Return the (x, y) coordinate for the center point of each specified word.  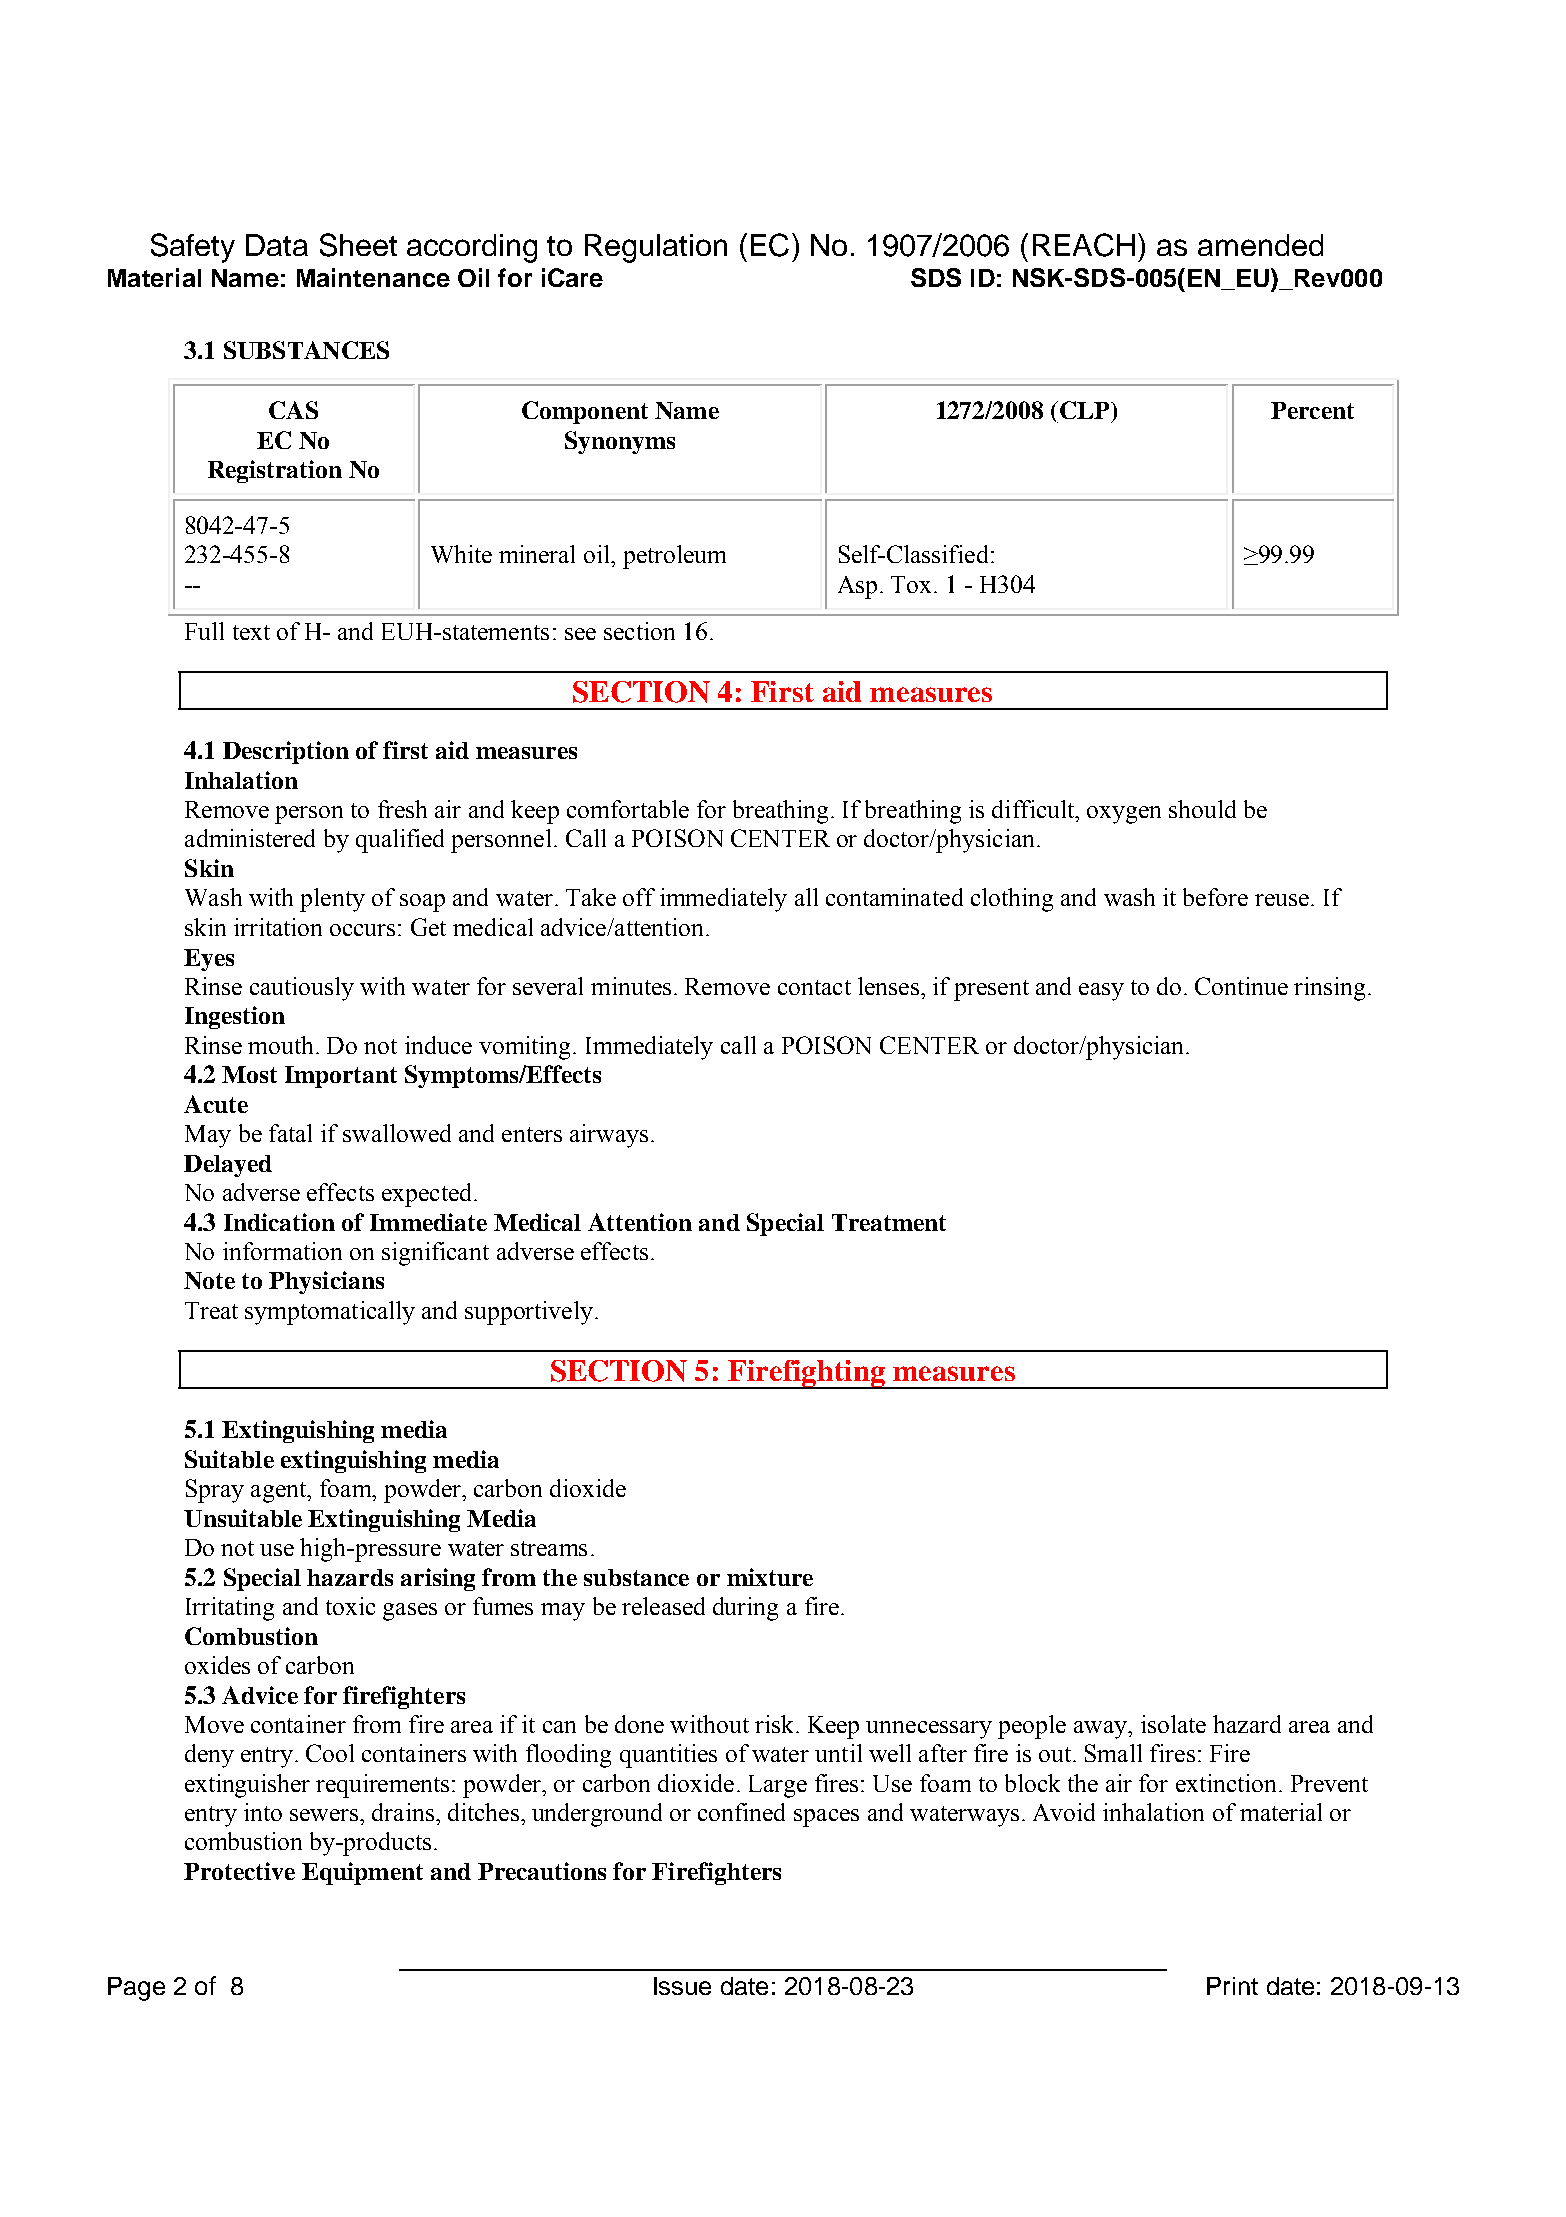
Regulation (656, 248)
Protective (239, 1871)
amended (1260, 245)
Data (277, 245)
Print (1232, 1986)
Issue (682, 1986)
